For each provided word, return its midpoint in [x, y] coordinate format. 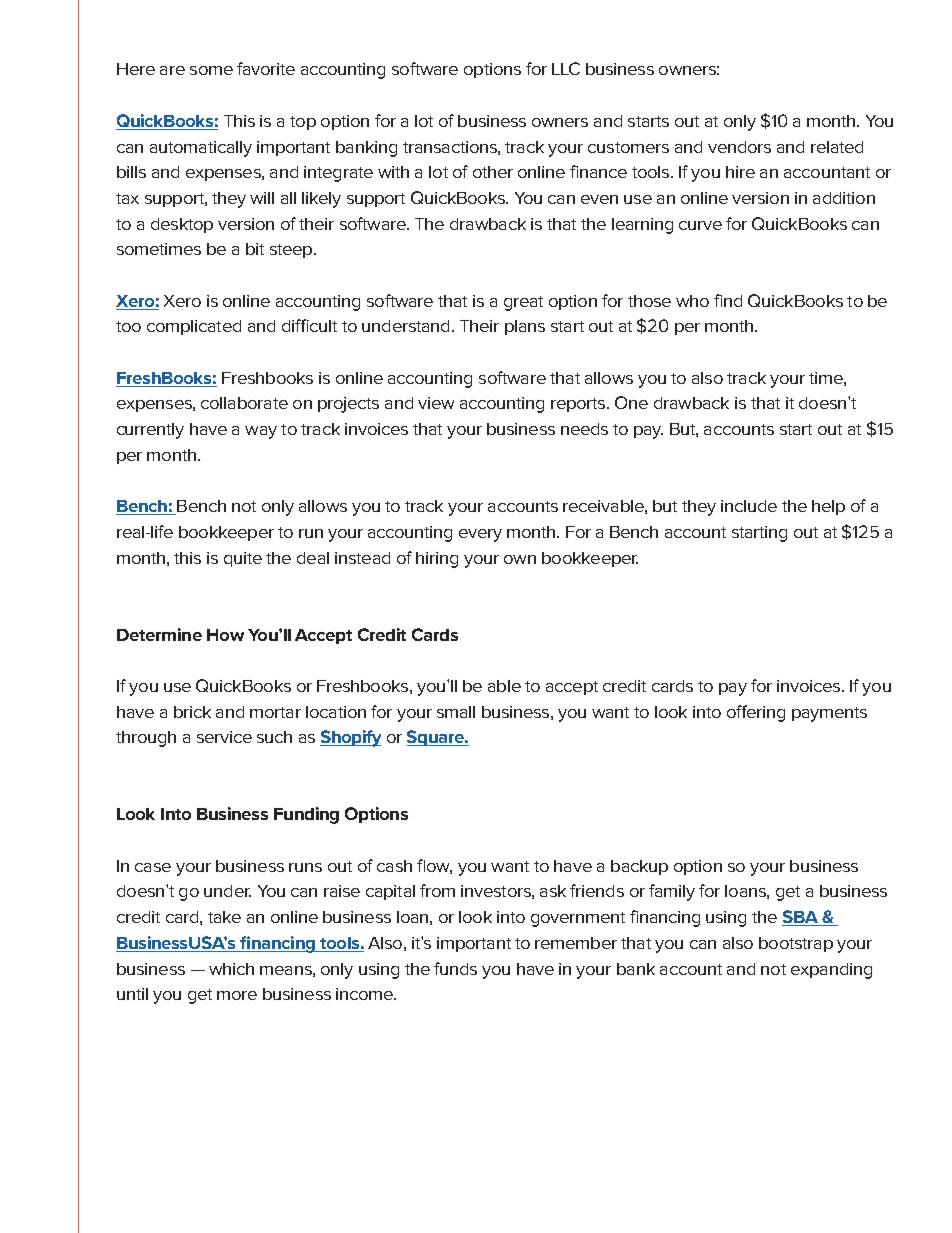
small [456, 712]
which [231, 969]
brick [192, 712]
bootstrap [796, 944]
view [436, 403]
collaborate [244, 403]
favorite [266, 68]
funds [455, 968]
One [631, 402]
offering [756, 713]
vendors [739, 147]
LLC [566, 68]
